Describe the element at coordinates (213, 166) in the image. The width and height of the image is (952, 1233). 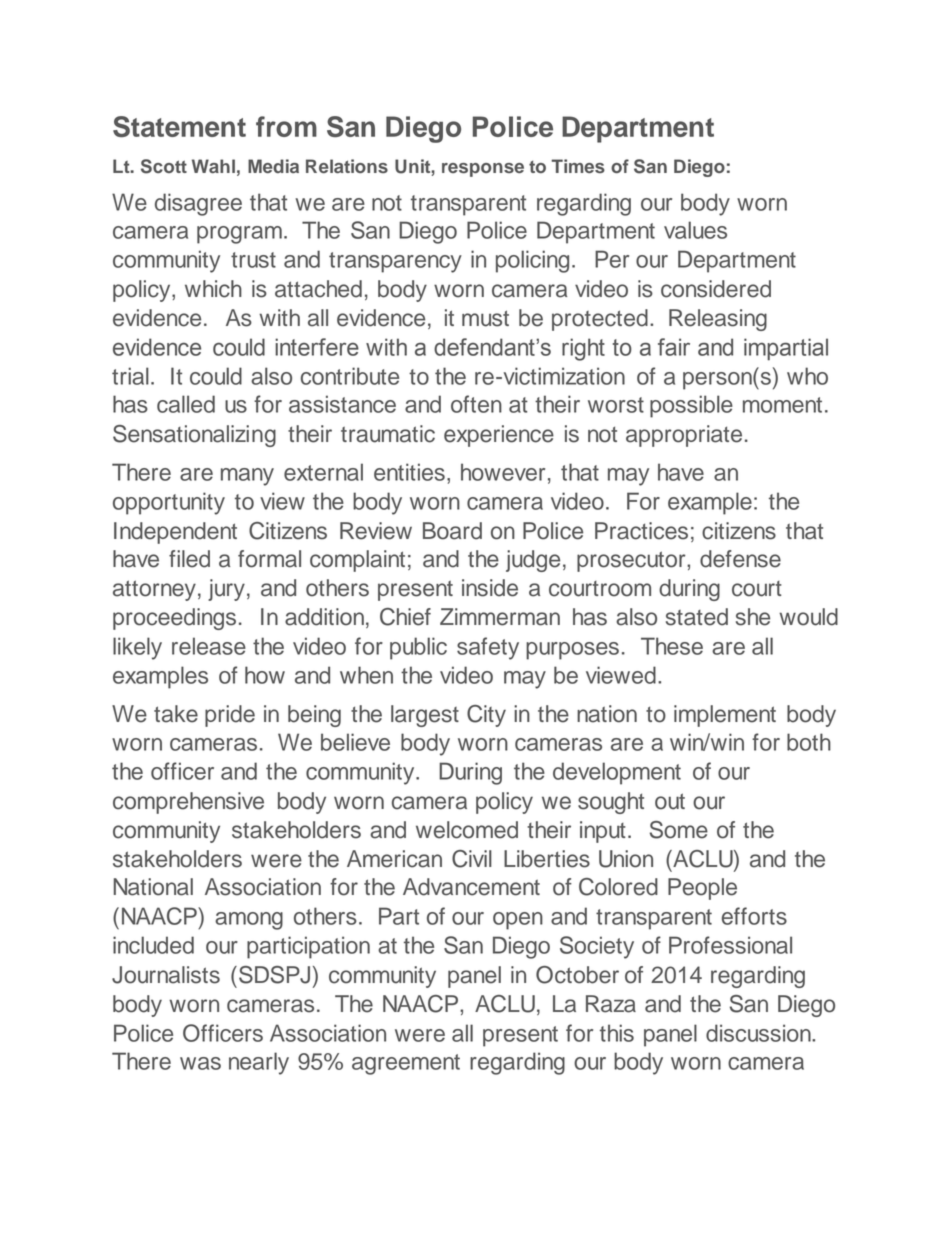
I see `Wahl` at that location.
